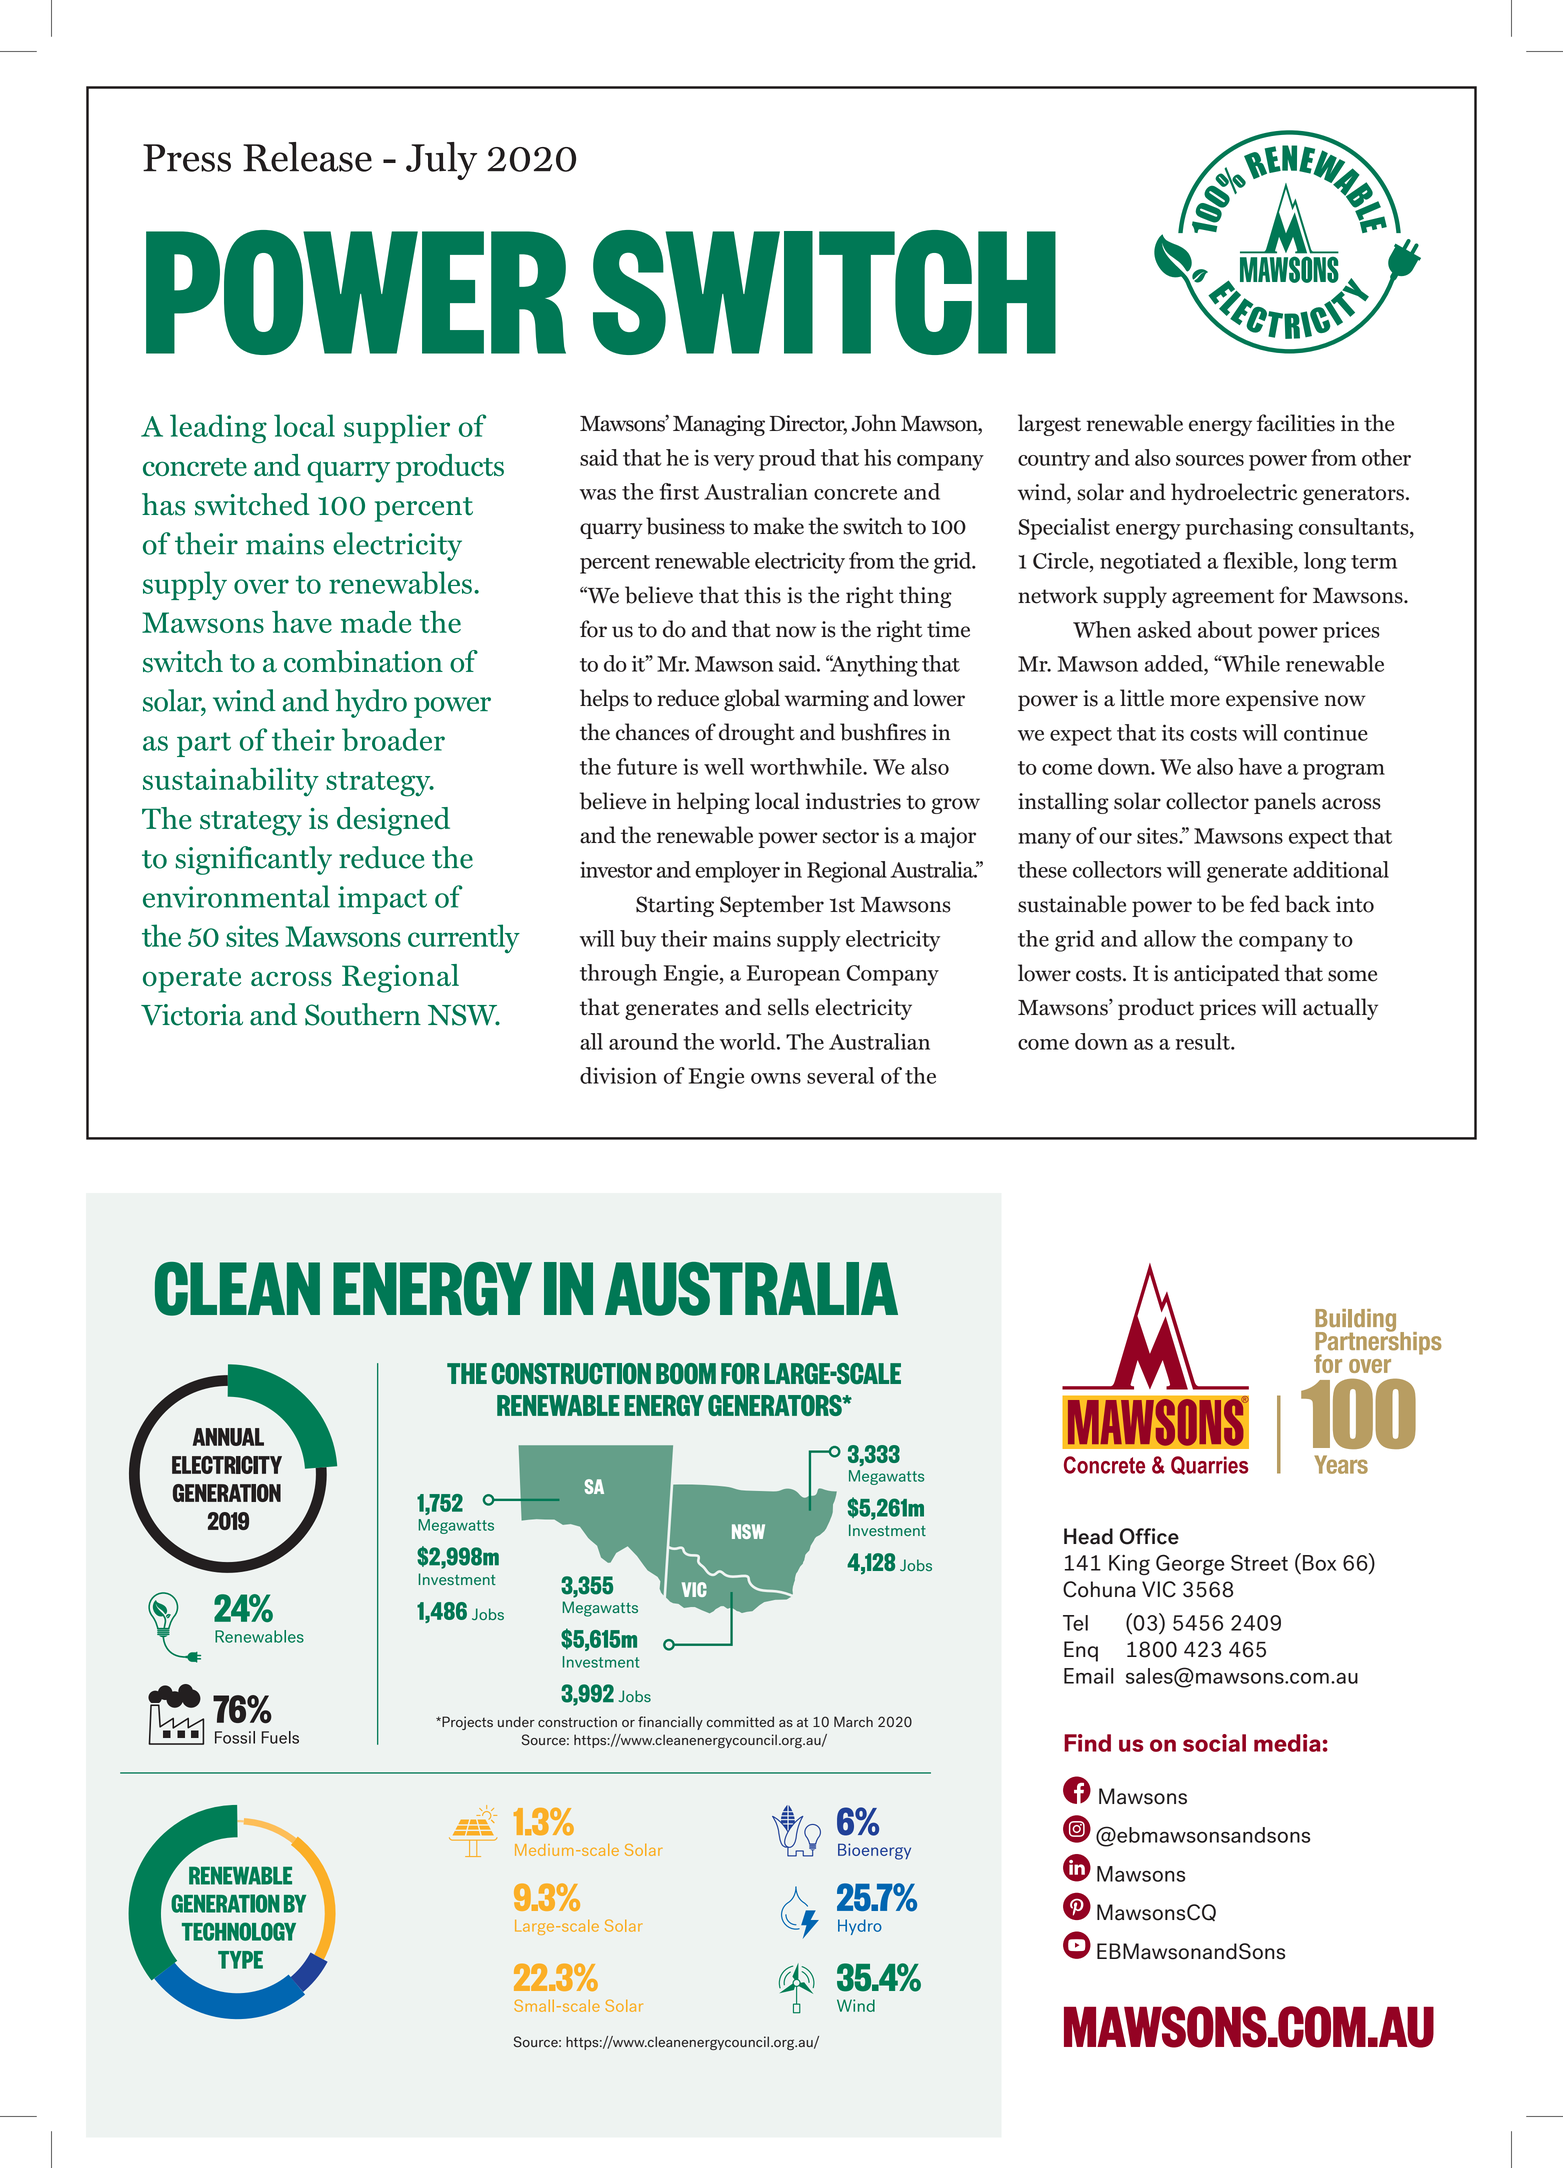  I want to click on Projects, so click(466, 1723).
